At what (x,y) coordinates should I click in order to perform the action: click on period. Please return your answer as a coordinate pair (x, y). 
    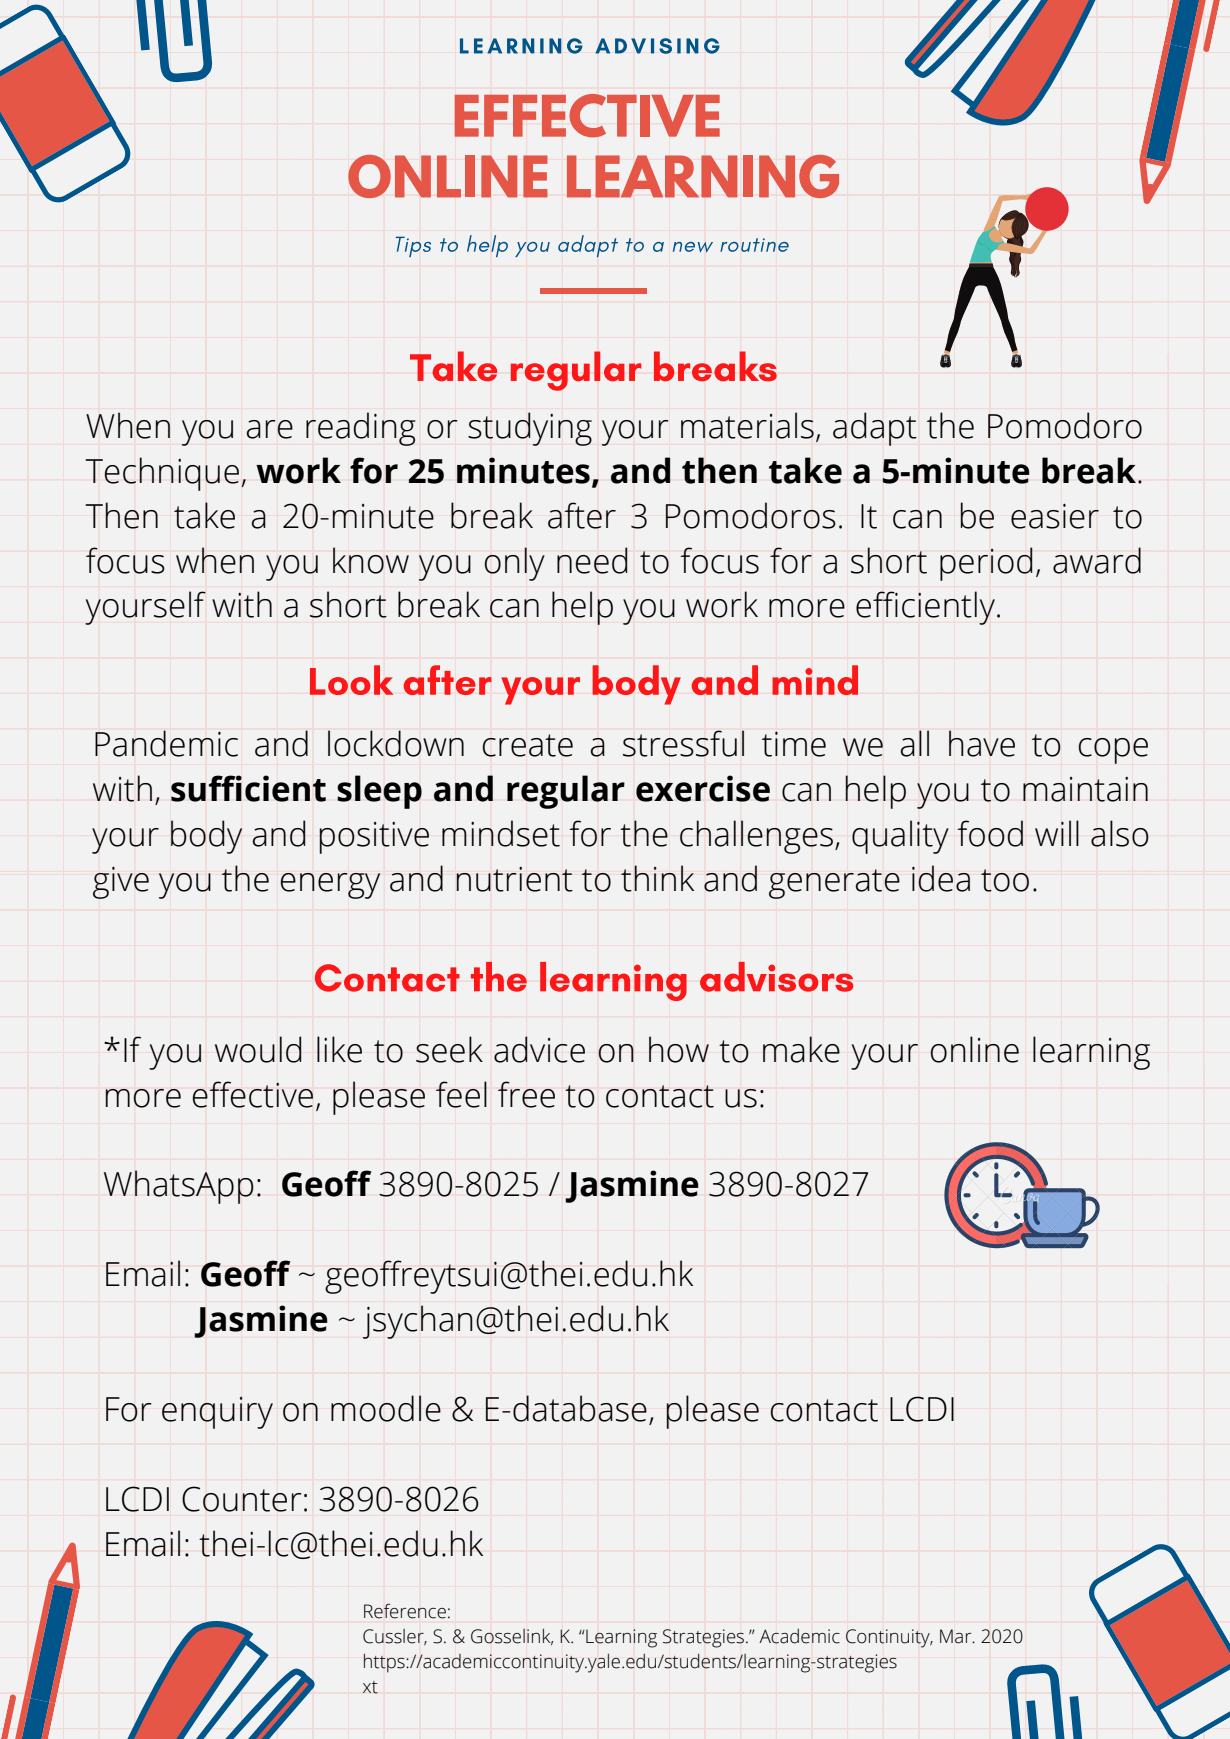
    Looking at the image, I should click on (986, 564).
